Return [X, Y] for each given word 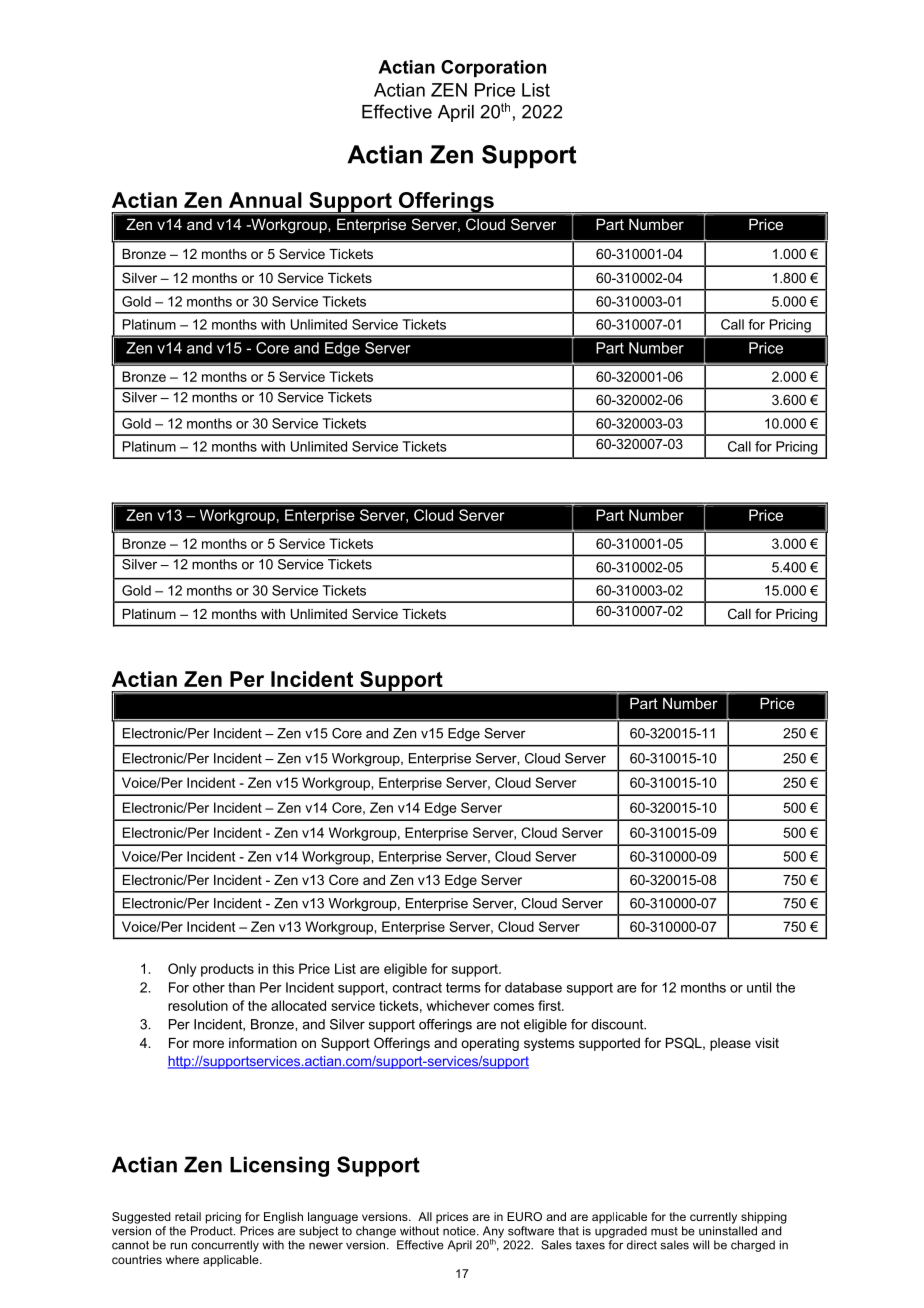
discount [618, 1024]
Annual [265, 200]
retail [188, 1216]
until [759, 987]
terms [463, 988]
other [209, 987]
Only [182, 970]
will [701, 1245]
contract [417, 988]
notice [460, 1231]
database [533, 987]
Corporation [493, 68]
